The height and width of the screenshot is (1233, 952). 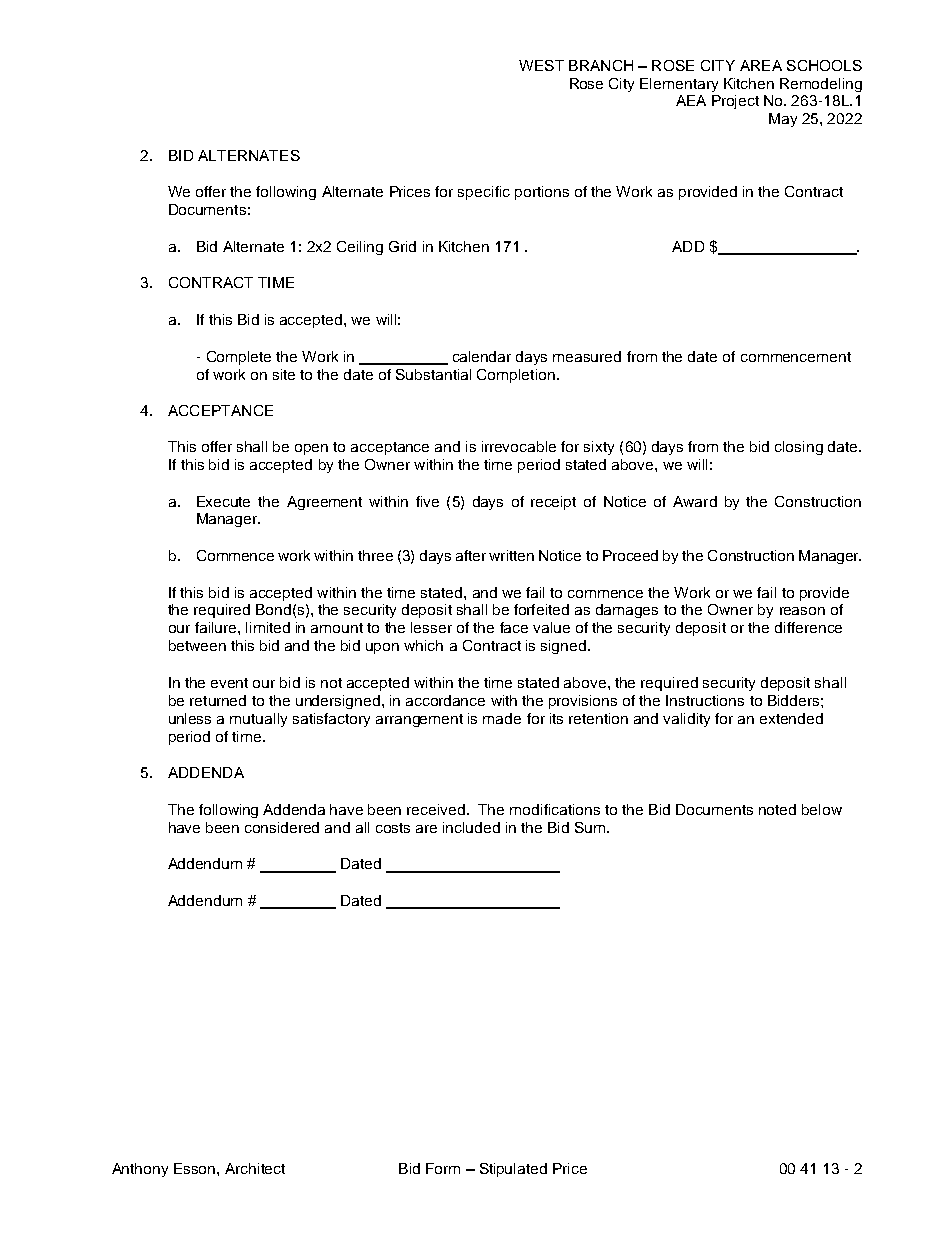 I want to click on Complete, so click(x=239, y=358).
